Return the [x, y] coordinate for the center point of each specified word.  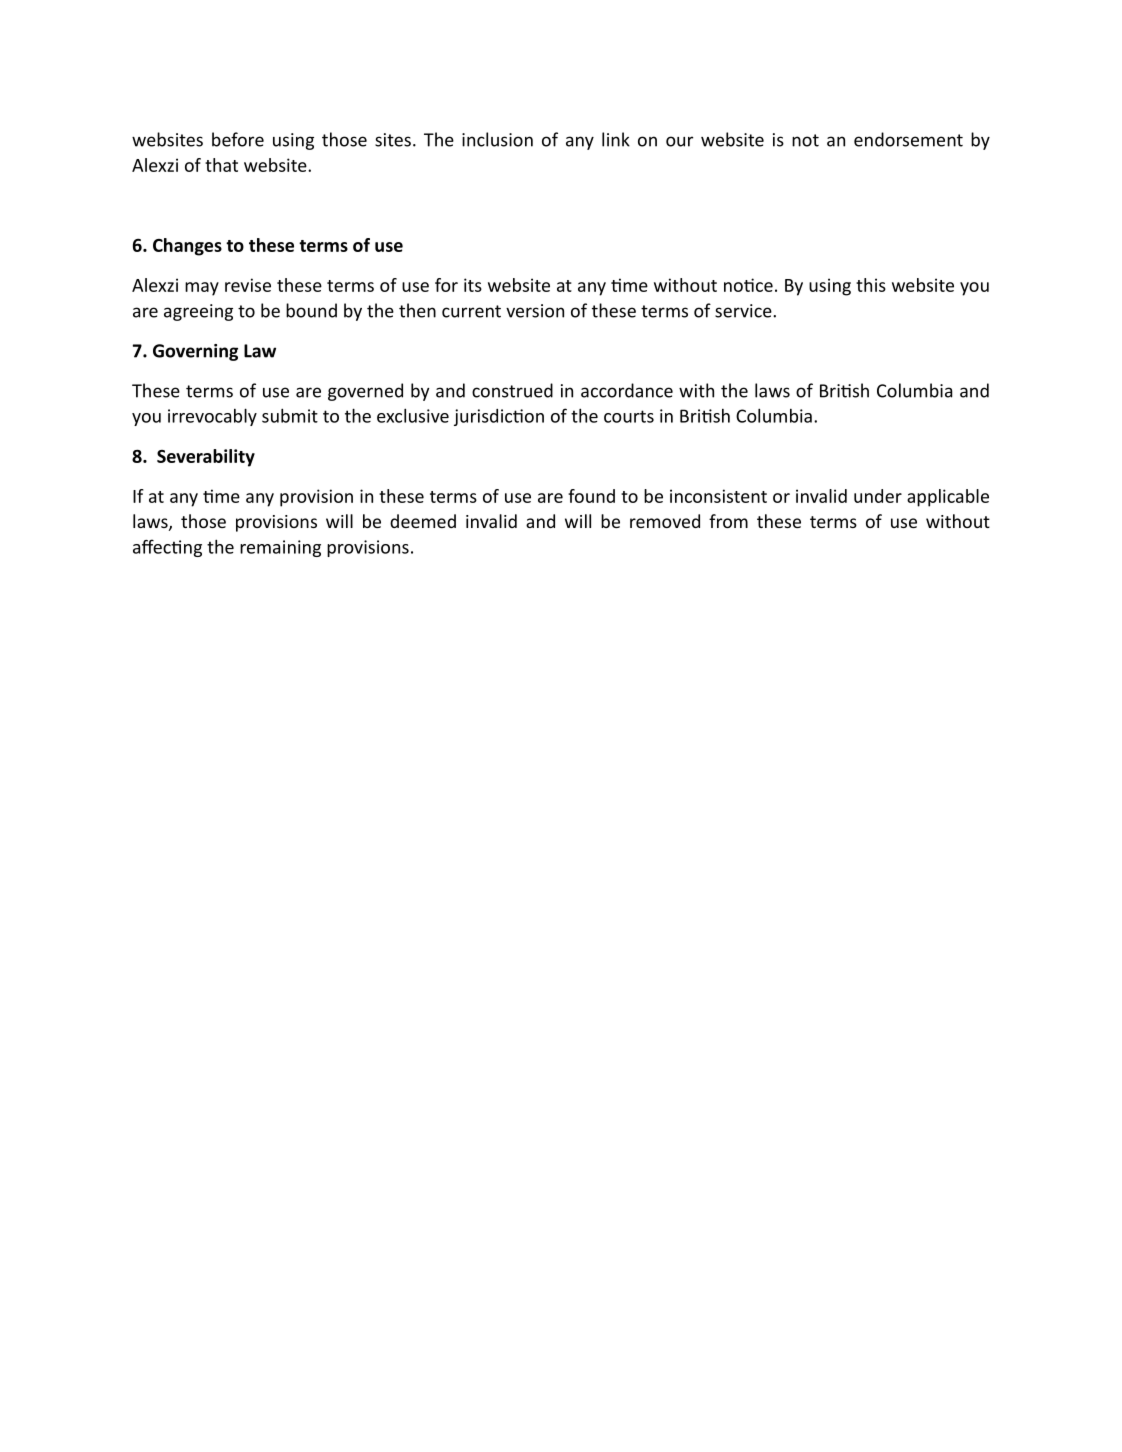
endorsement [908, 139]
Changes [187, 247]
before [238, 139]
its [473, 285]
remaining [280, 548]
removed [665, 521]
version [535, 311]
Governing [195, 352]
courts [629, 416]
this [871, 285]
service [744, 311]
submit [290, 415]
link [616, 139]
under [878, 496]
